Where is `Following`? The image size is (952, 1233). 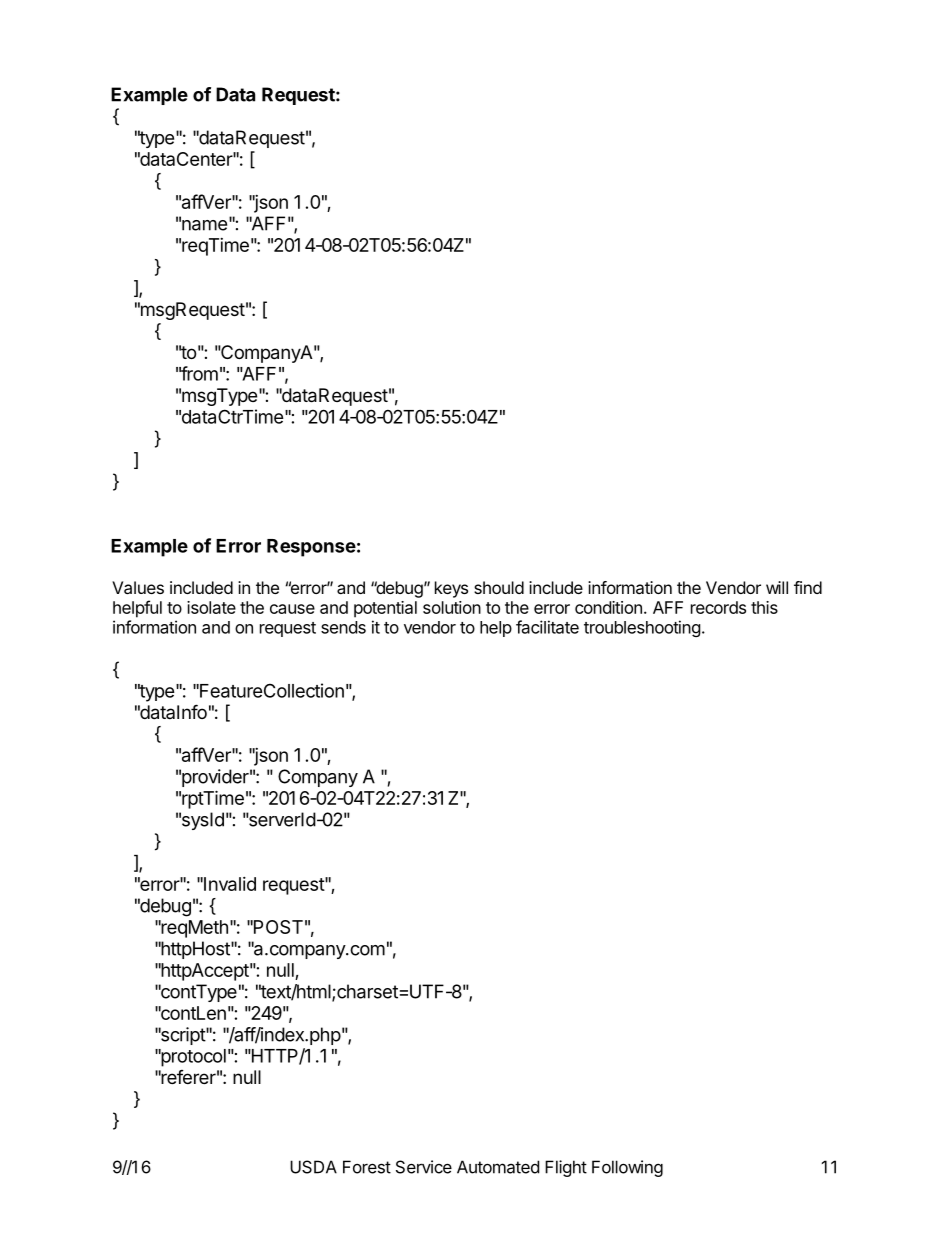
Following is located at coordinates (627, 1168).
